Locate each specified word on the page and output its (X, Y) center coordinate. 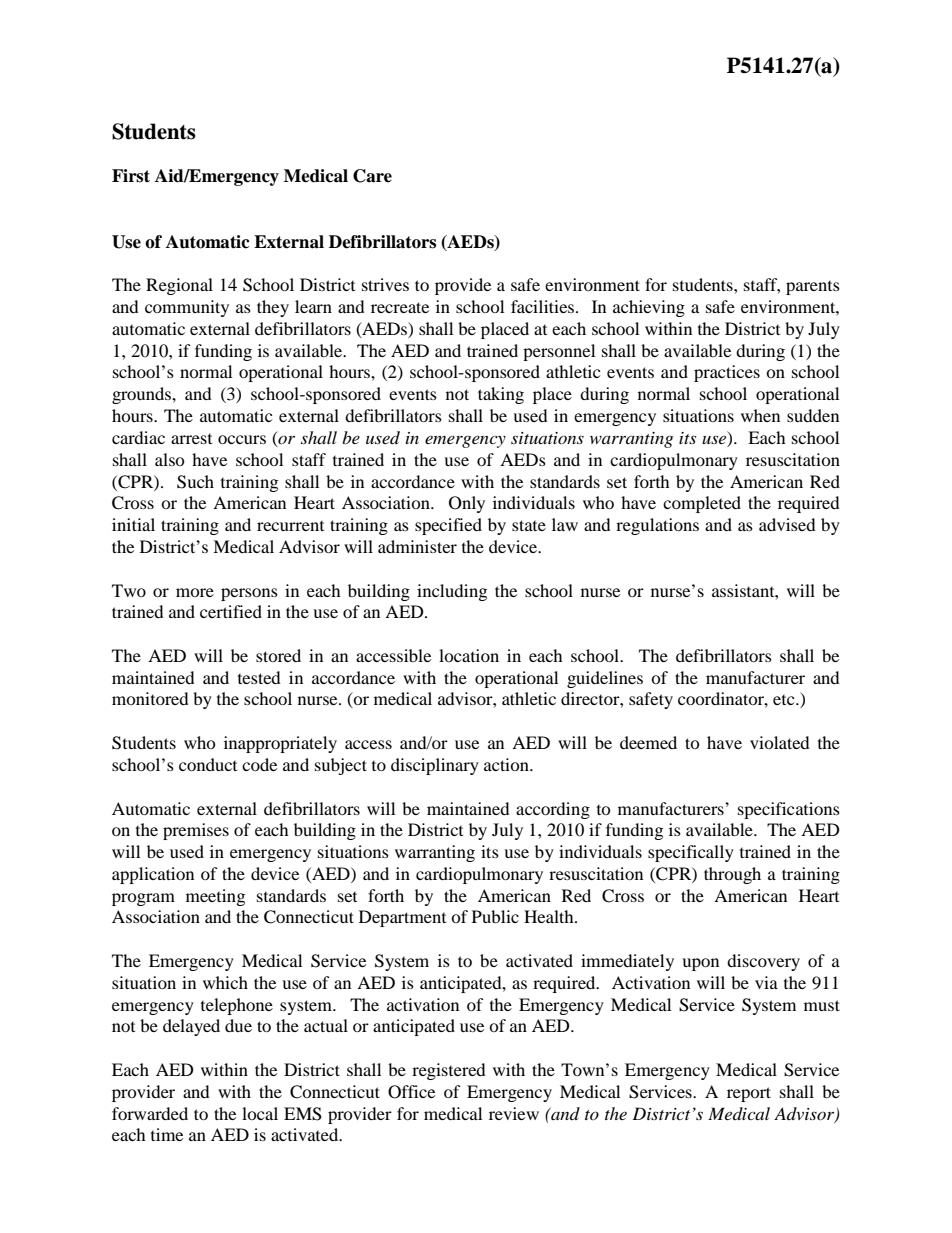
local (260, 1113)
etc (785, 700)
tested (259, 677)
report (749, 1094)
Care (372, 176)
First (131, 176)
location (469, 655)
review (514, 1113)
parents (813, 288)
